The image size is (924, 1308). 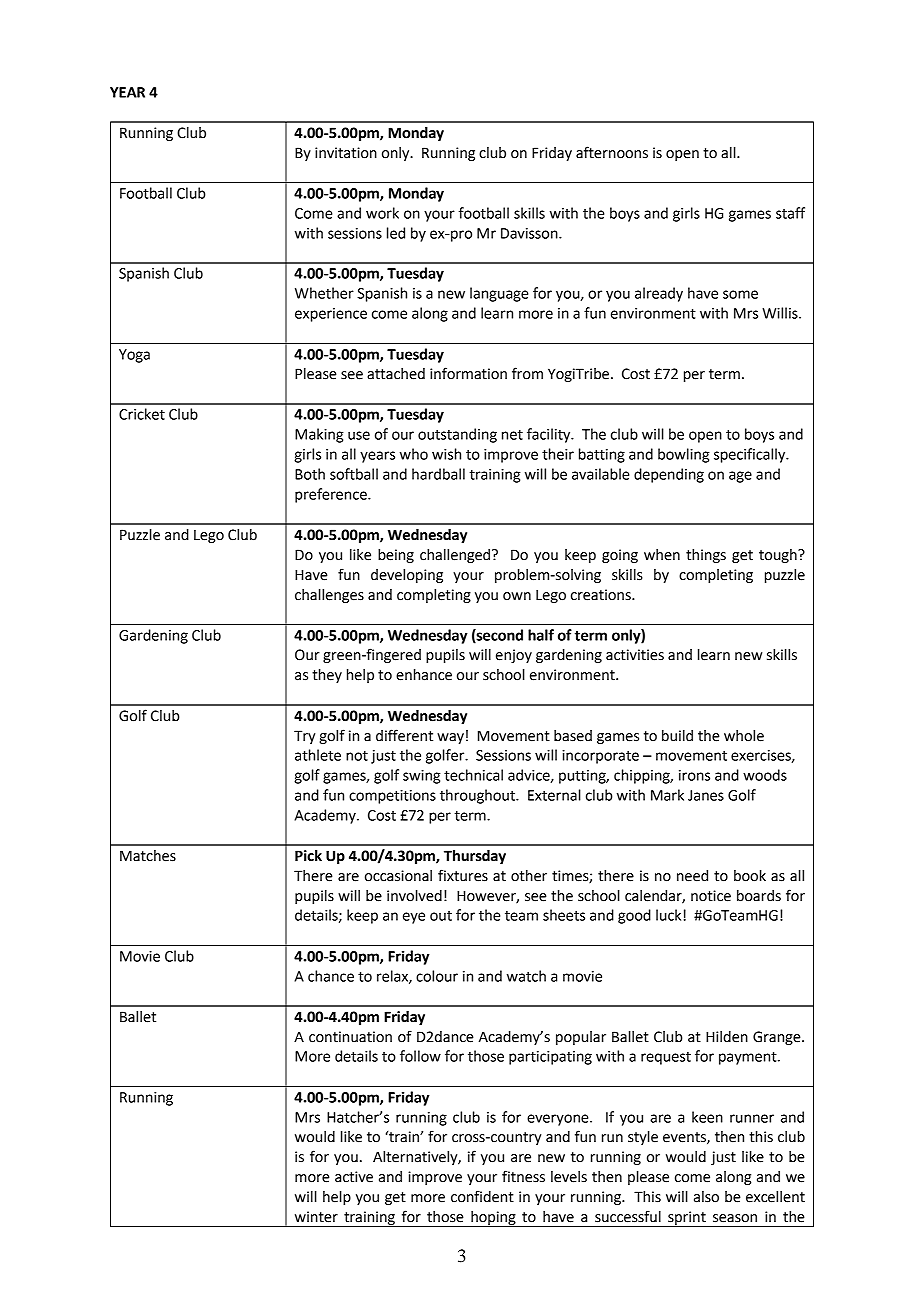 I want to click on invitation, so click(x=346, y=153).
